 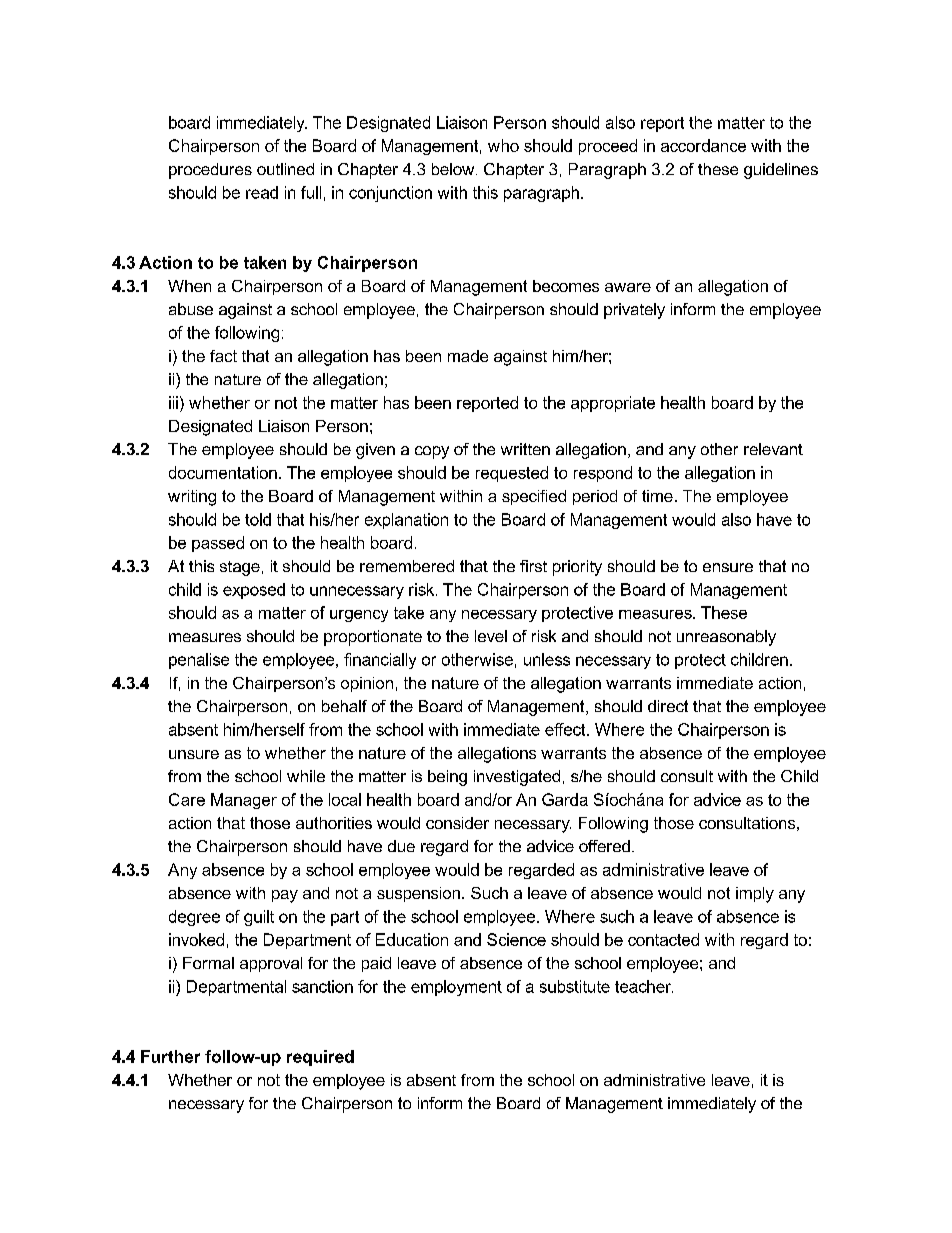 I want to click on Further, so click(x=170, y=1056).
